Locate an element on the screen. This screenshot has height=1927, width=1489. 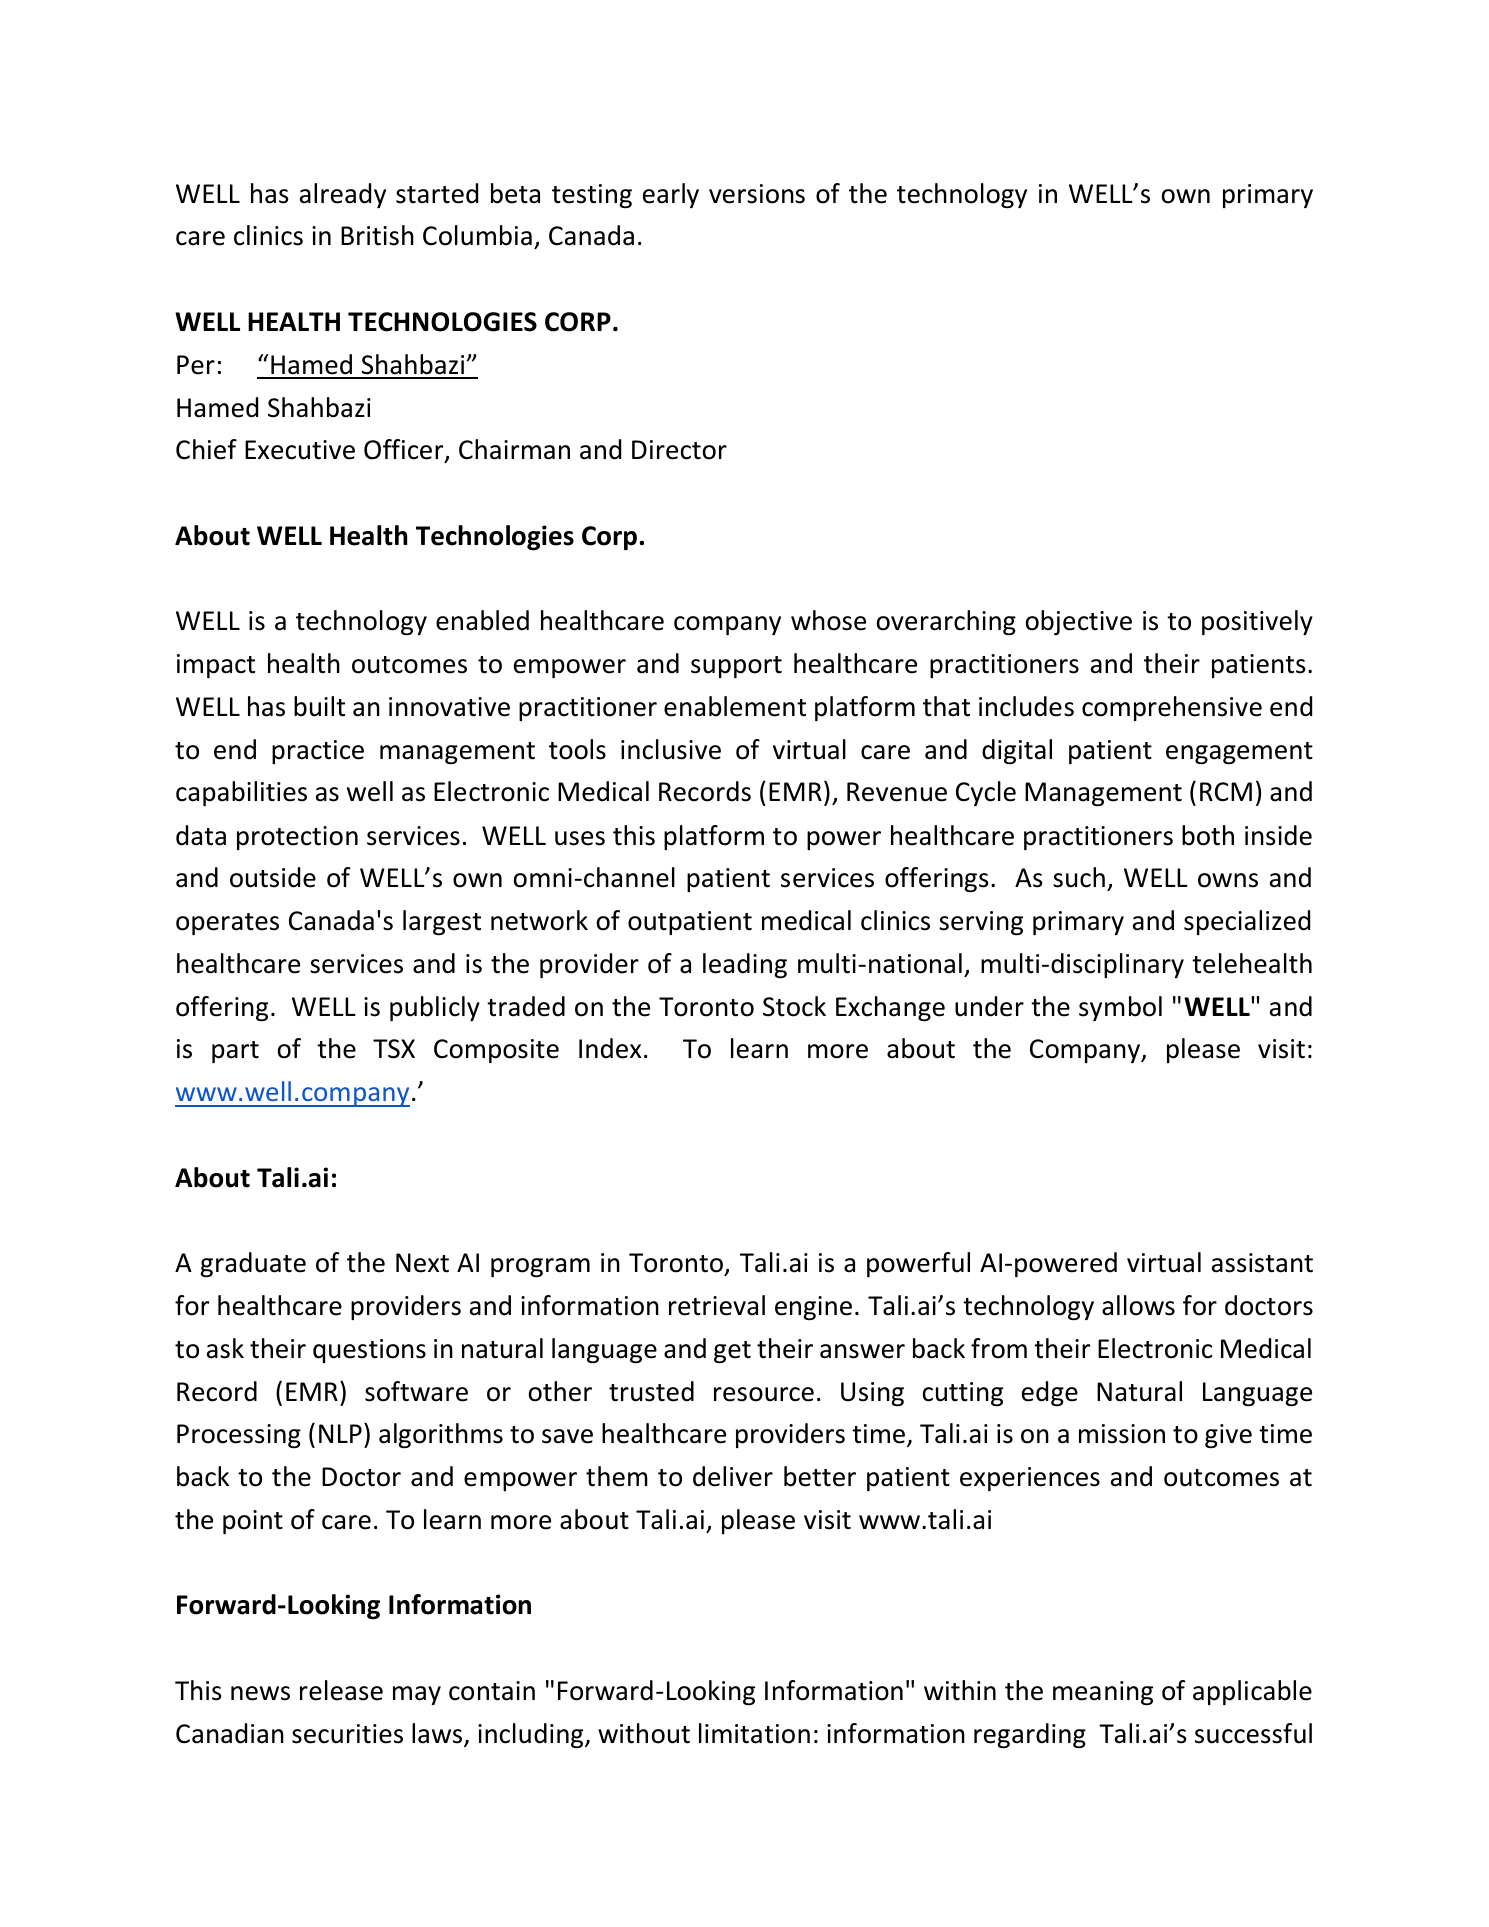
British is located at coordinates (377, 235).
